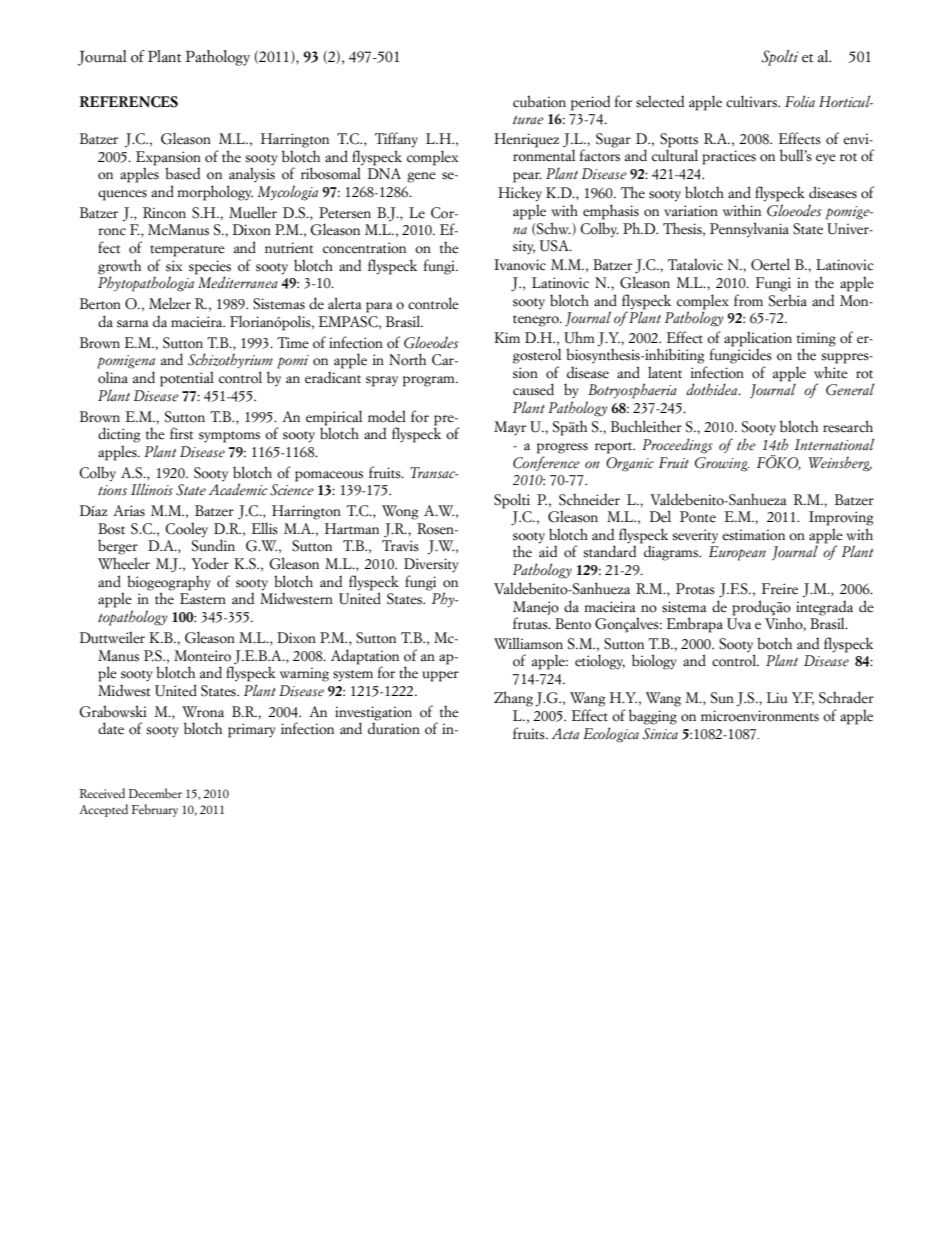  Describe the element at coordinates (737, 553) in the screenshot. I see `European` at that location.
